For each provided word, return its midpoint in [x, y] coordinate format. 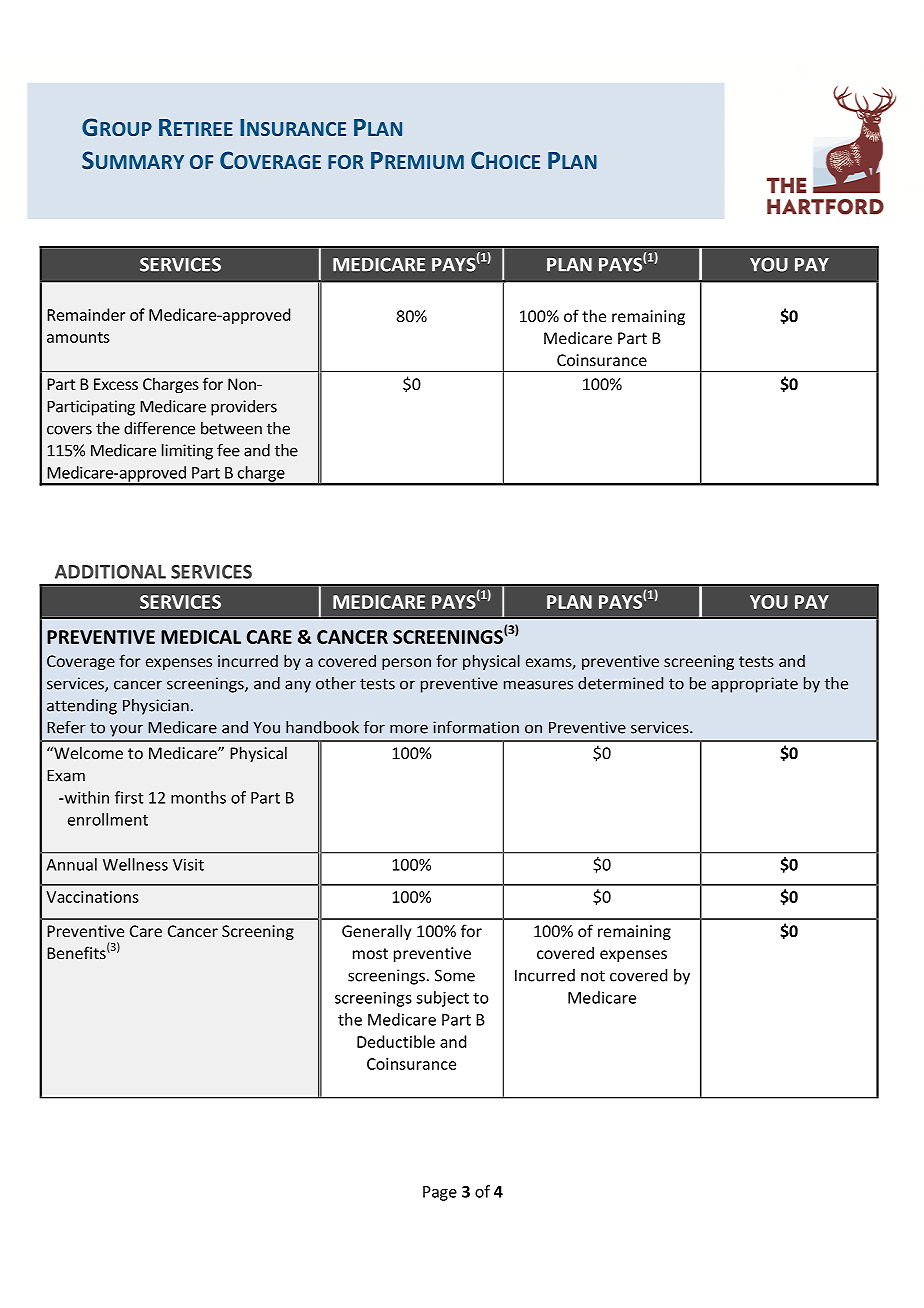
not [593, 976]
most [370, 953]
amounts [78, 337]
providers [244, 408]
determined [620, 683]
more [409, 729]
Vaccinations [92, 897]
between [231, 428]
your [126, 730]
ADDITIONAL [110, 572]
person [406, 664]
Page [440, 1193]
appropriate [755, 685]
